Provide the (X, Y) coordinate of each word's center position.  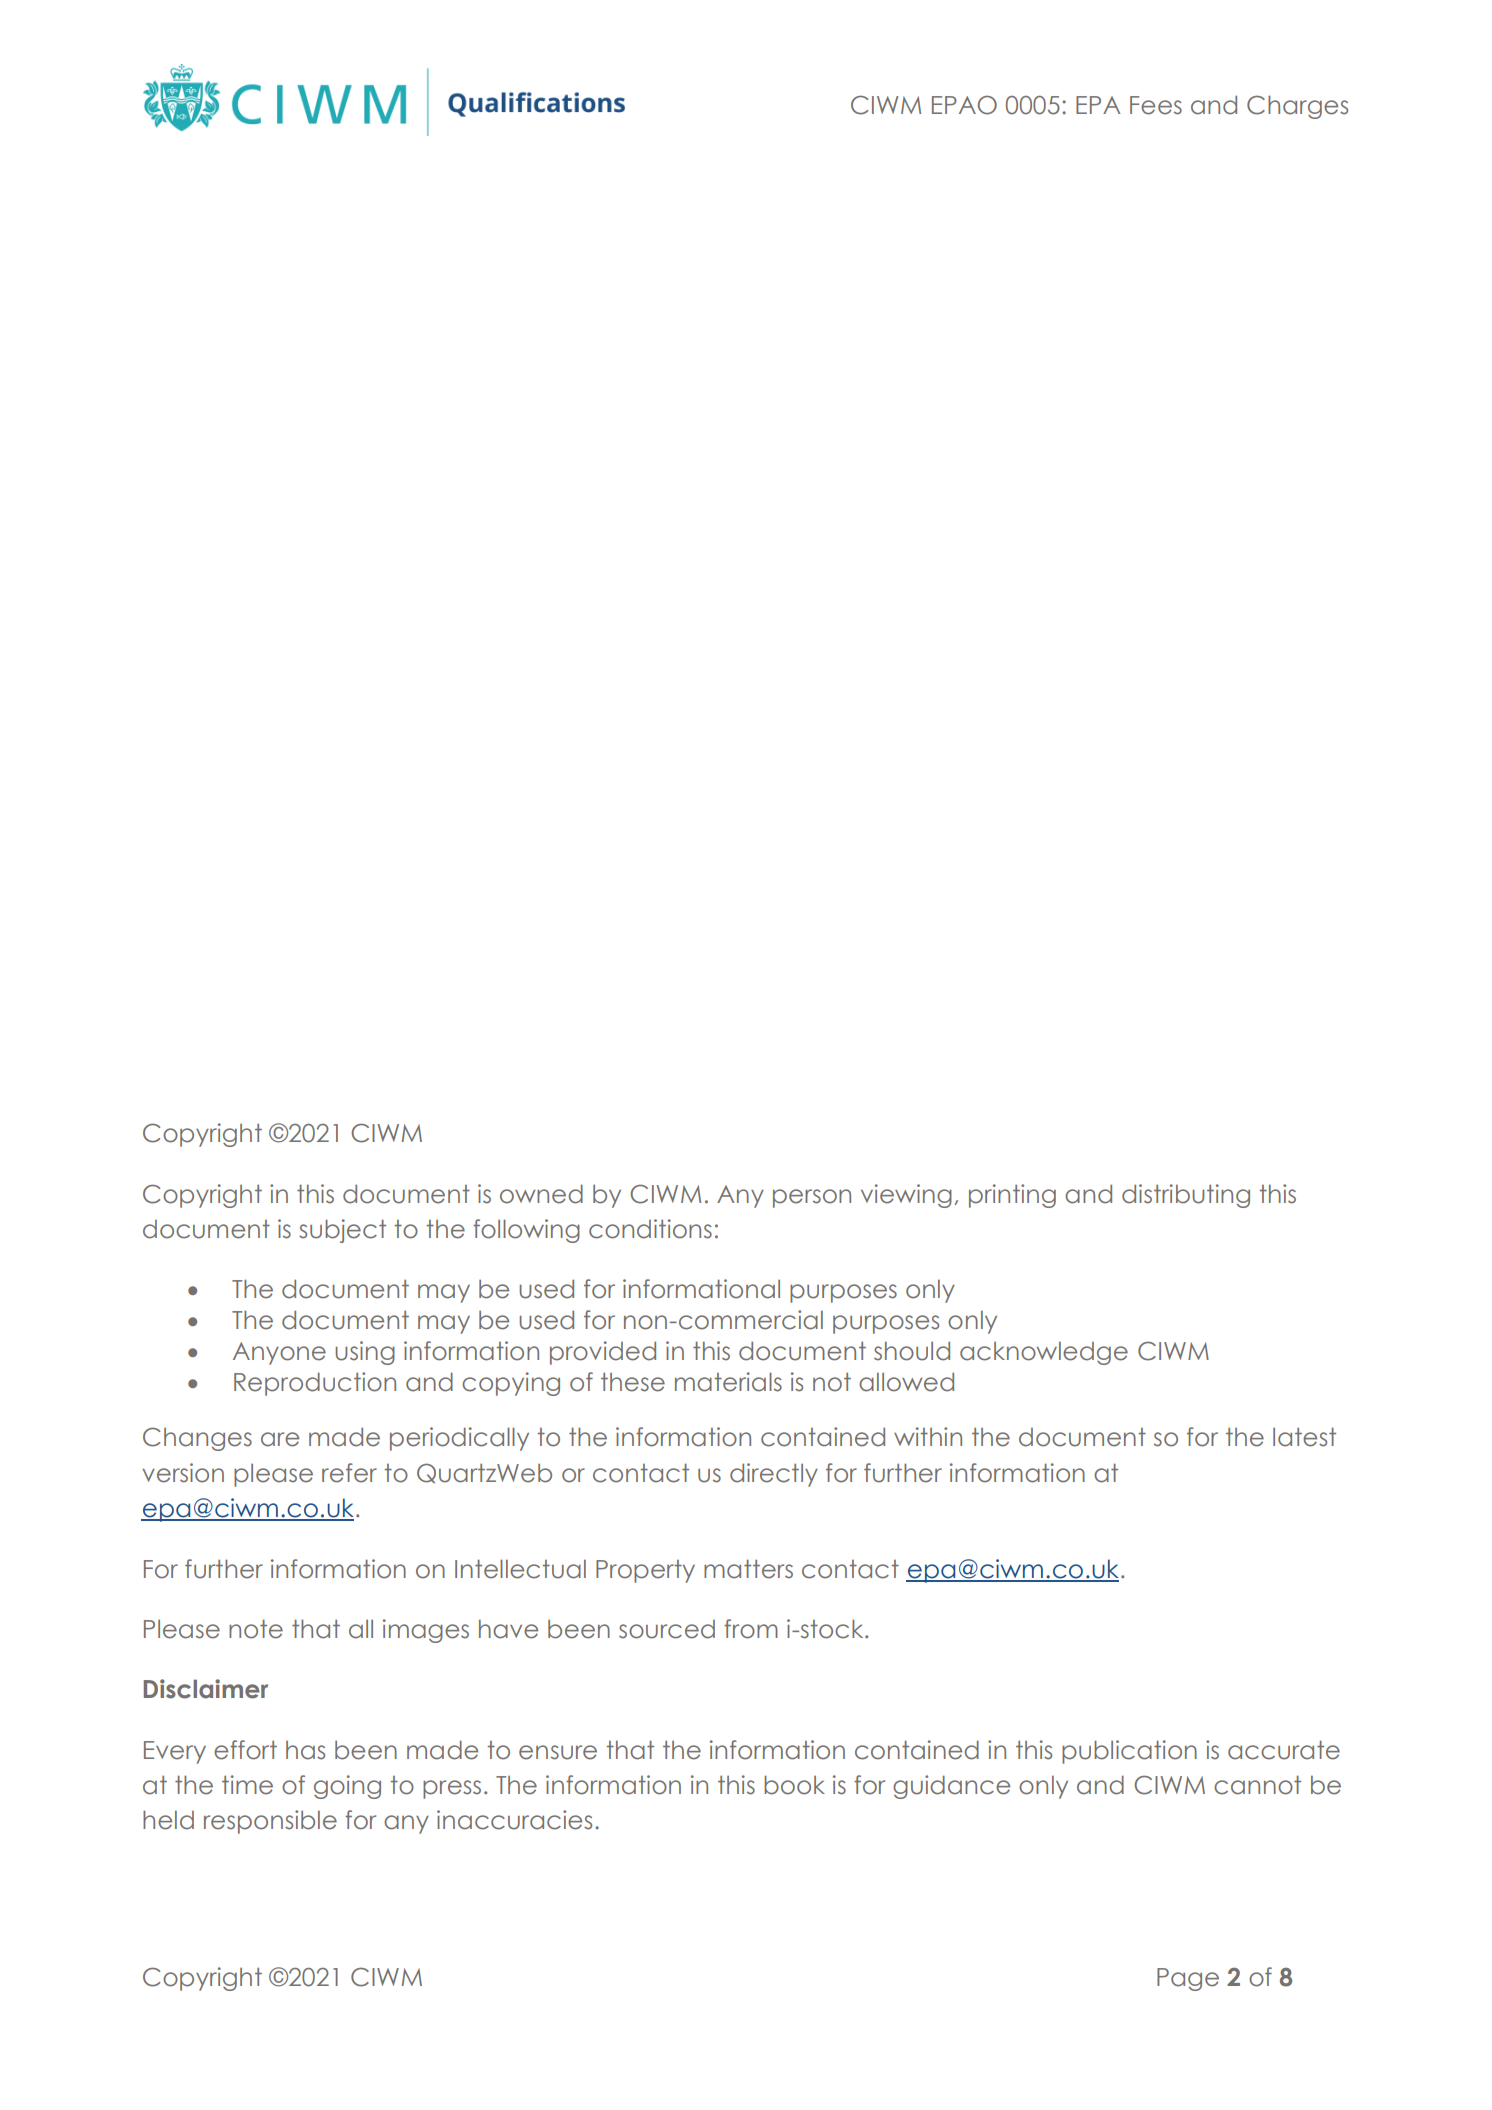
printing (1012, 1196)
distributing (1186, 1196)
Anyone (279, 1353)
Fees (1156, 105)
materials (728, 1382)
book (794, 1785)
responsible (270, 1822)
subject (342, 1231)
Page (1188, 1979)
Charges (1297, 107)
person (812, 1198)
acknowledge (1044, 1353)
